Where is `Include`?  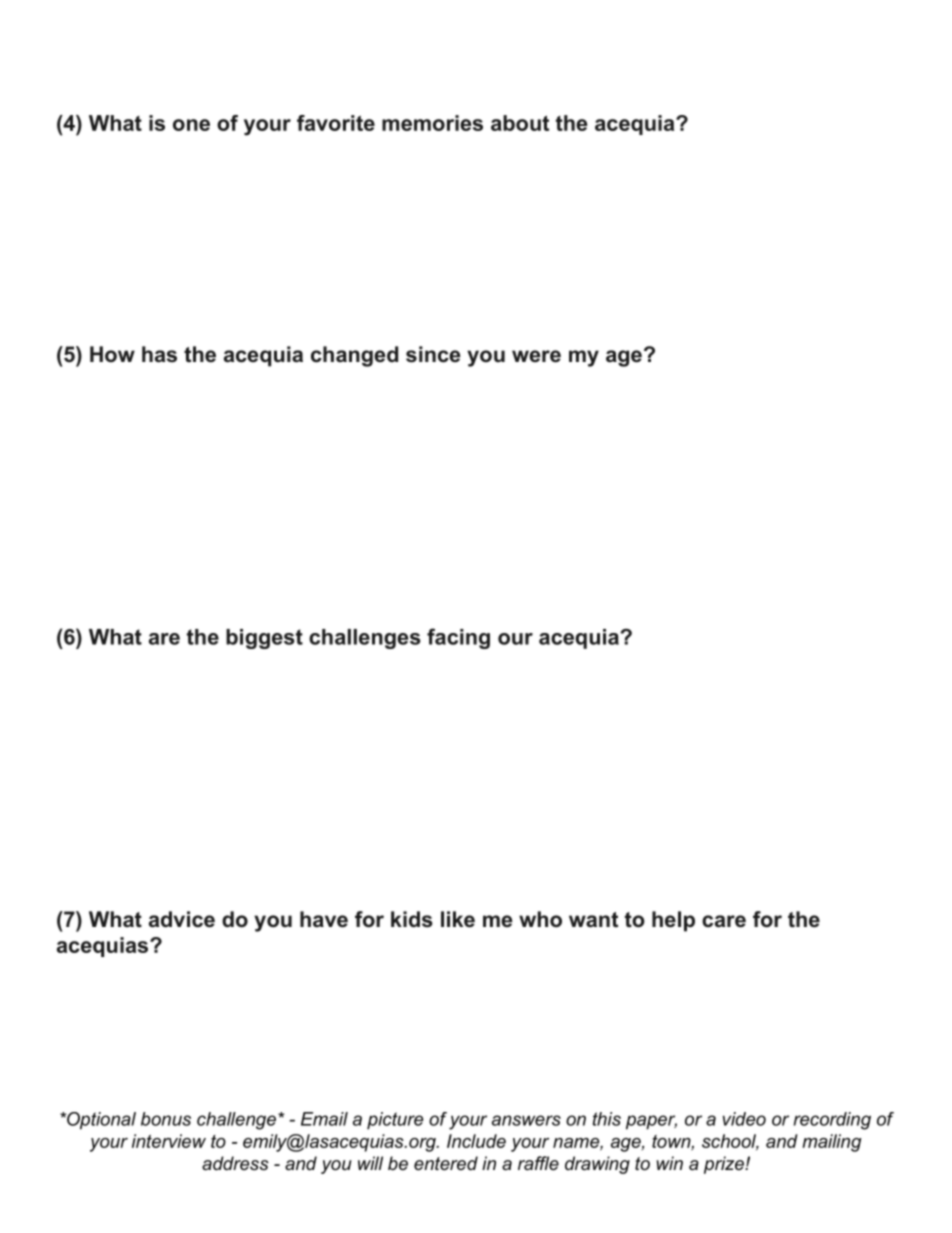 Include is located at coordinates (476, 1141).
